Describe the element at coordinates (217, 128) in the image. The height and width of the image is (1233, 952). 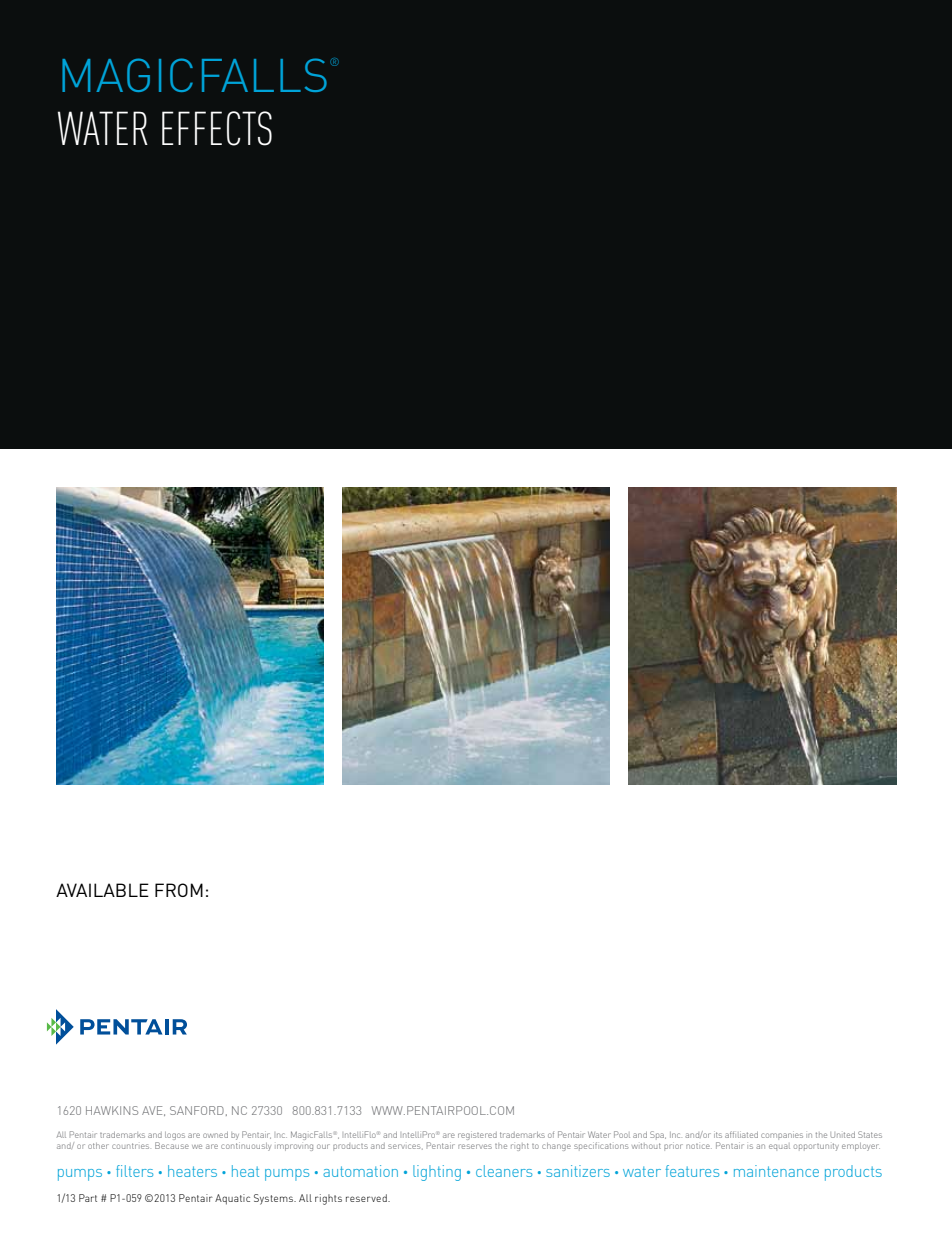
I see `EFFECTS` at that location.
